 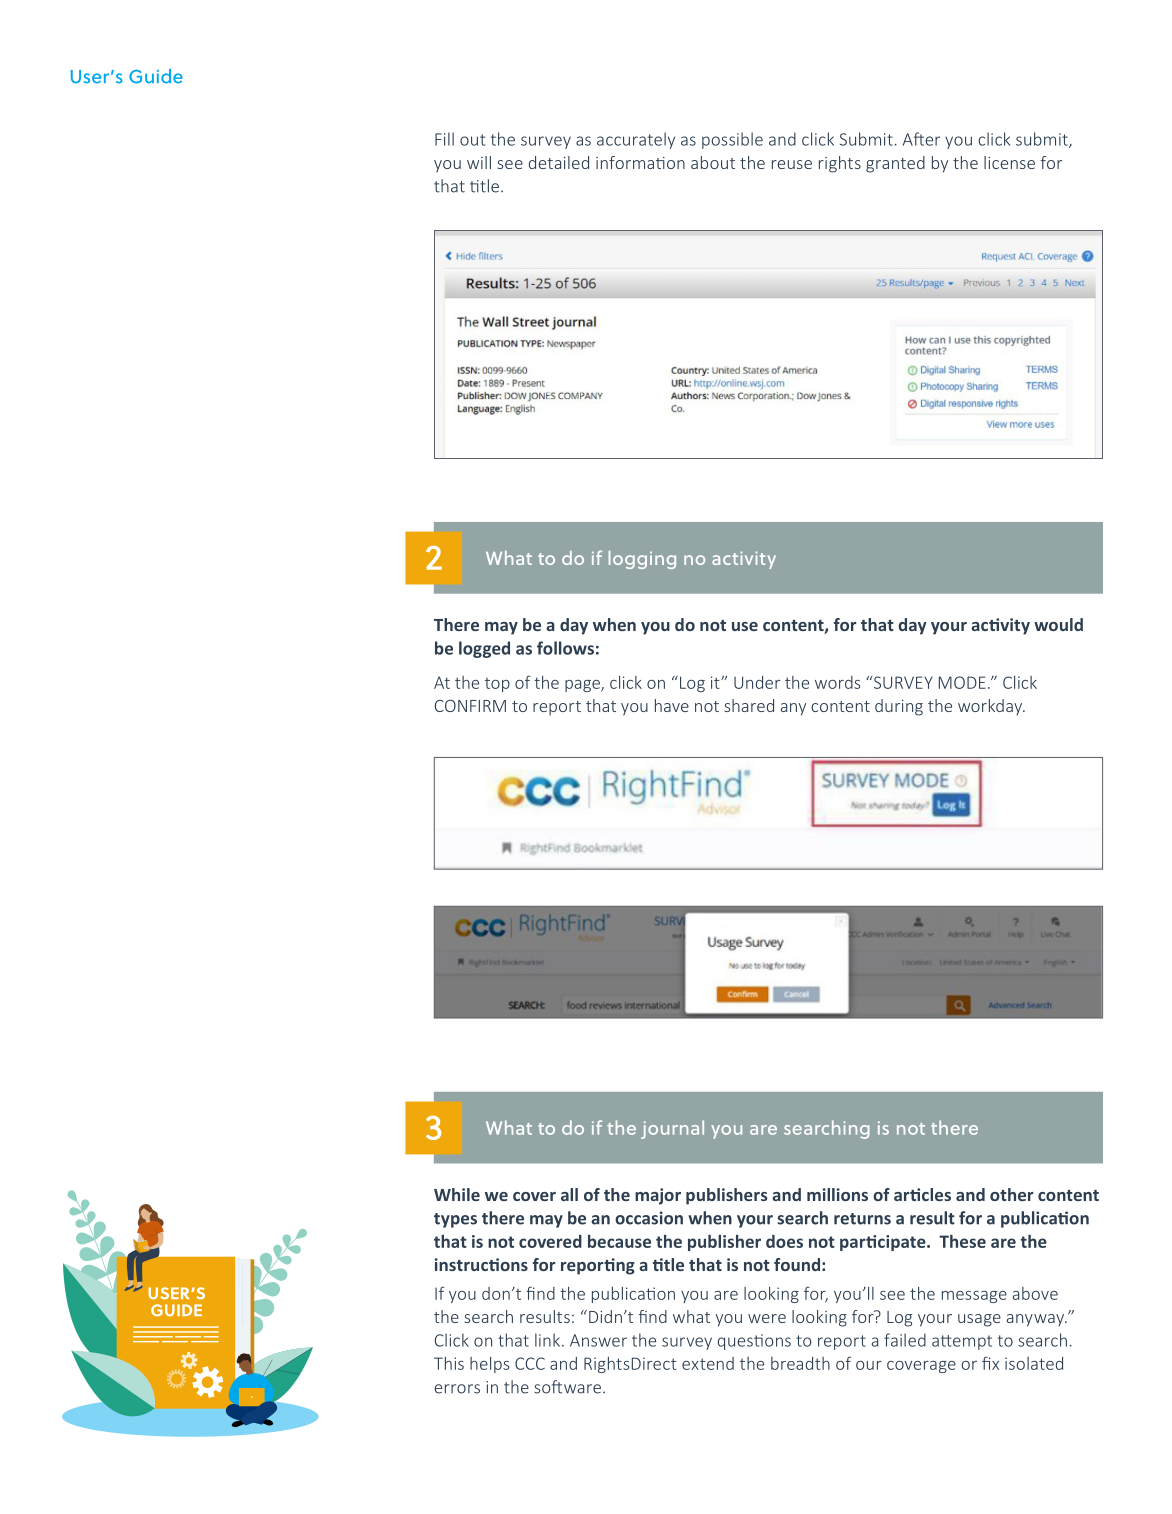 What do you see at coordinates (470, 706) in the screenshot?
I see `CONFIRM` at bounding box center [470, 706].
